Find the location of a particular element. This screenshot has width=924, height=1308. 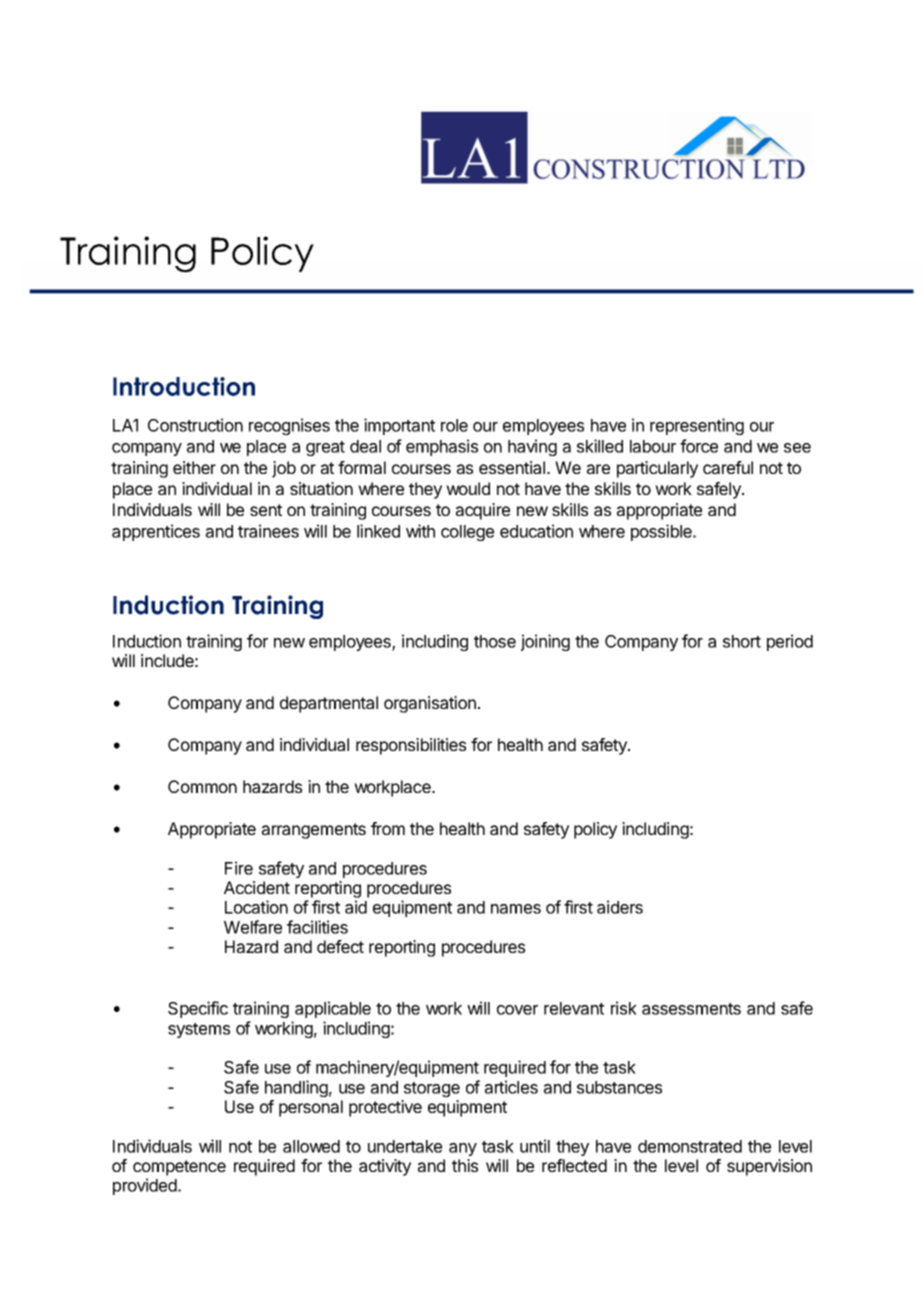

Common is located at coordinates (202, 786).
